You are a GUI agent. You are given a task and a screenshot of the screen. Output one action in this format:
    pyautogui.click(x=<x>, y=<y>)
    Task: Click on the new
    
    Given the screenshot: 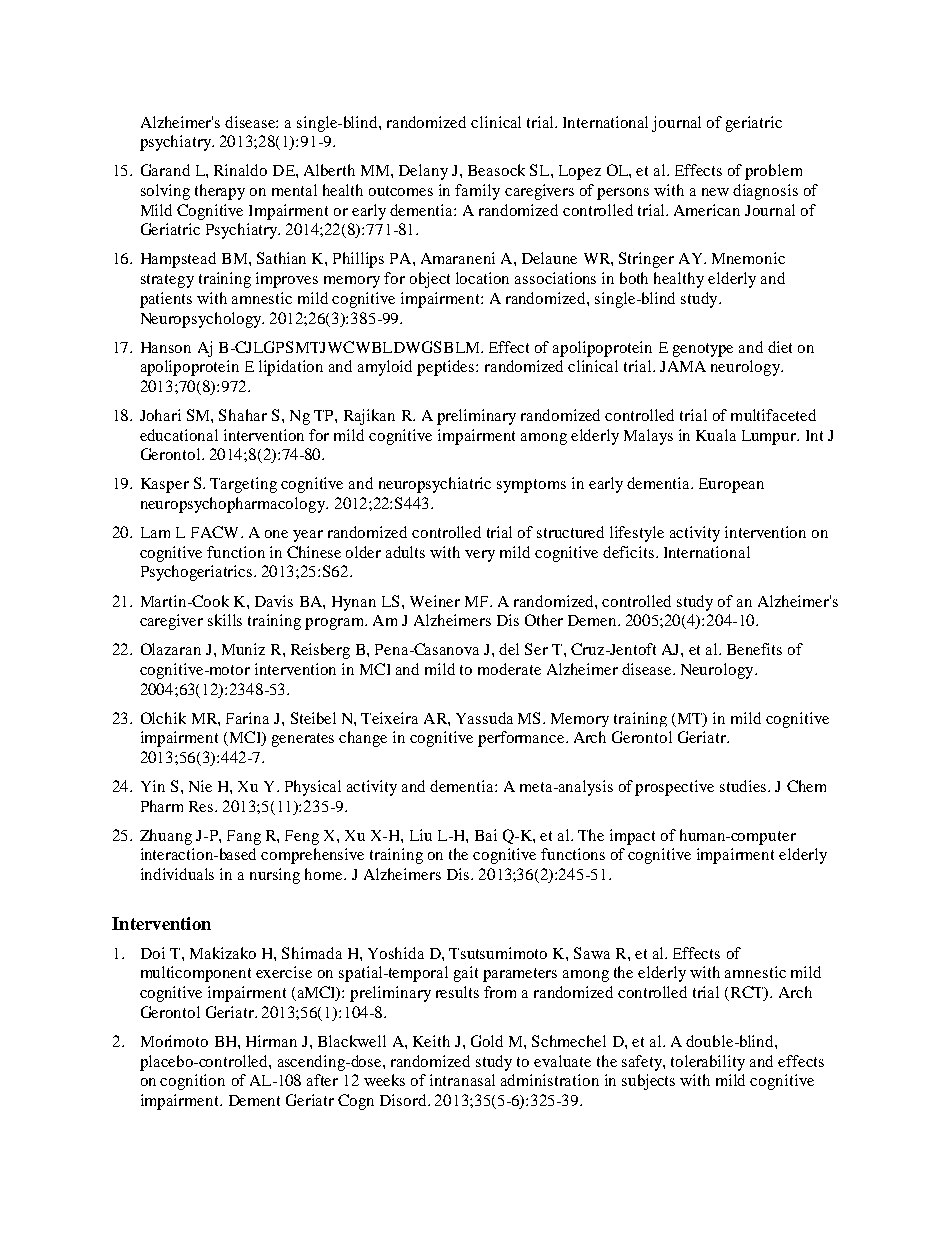 What is the action you would take?
    pyautogui.click(x=715, y=192)
